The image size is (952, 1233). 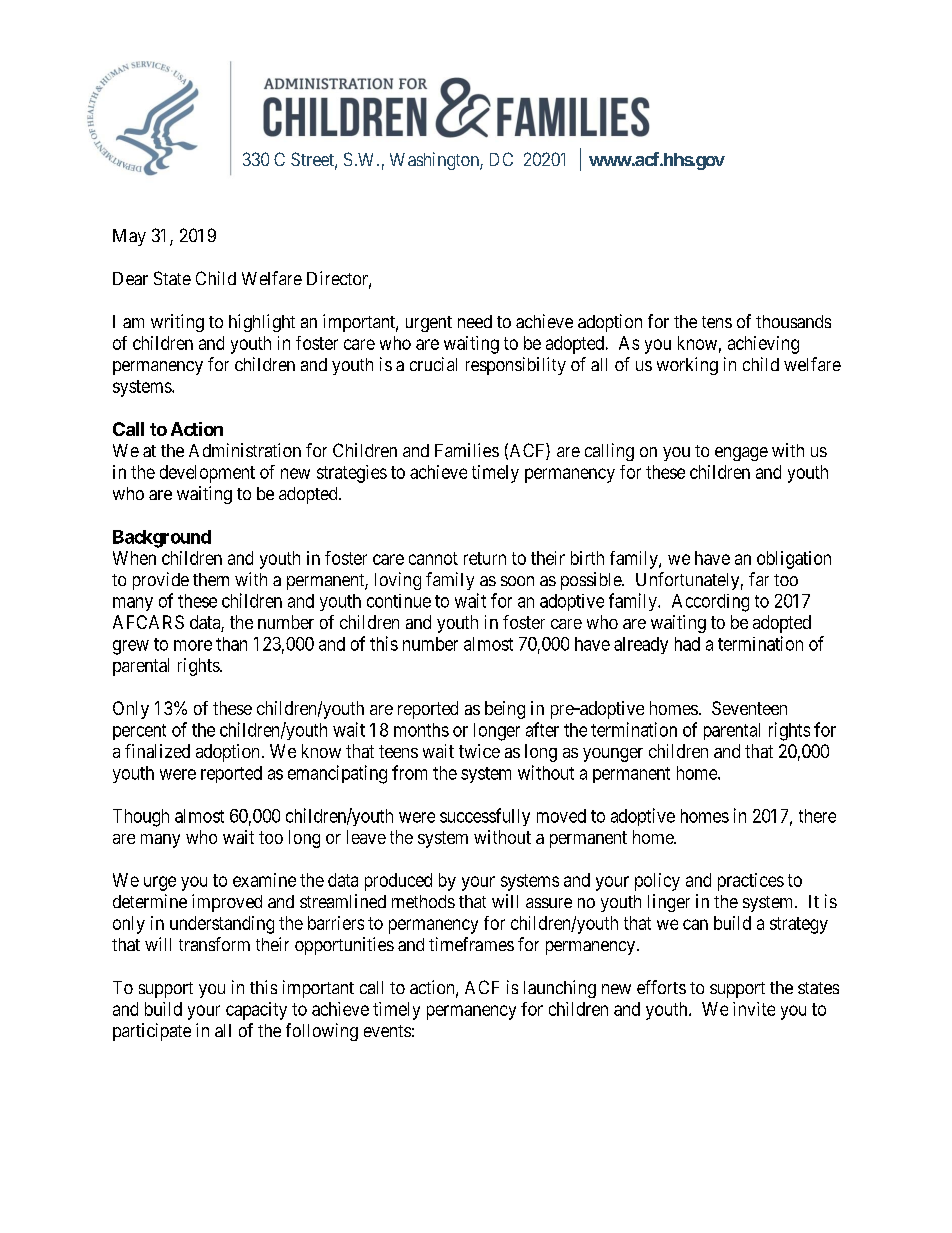 What do you see at coordinates (129, 237) in the image?
I see `May` at bounding box center [129, 237].
